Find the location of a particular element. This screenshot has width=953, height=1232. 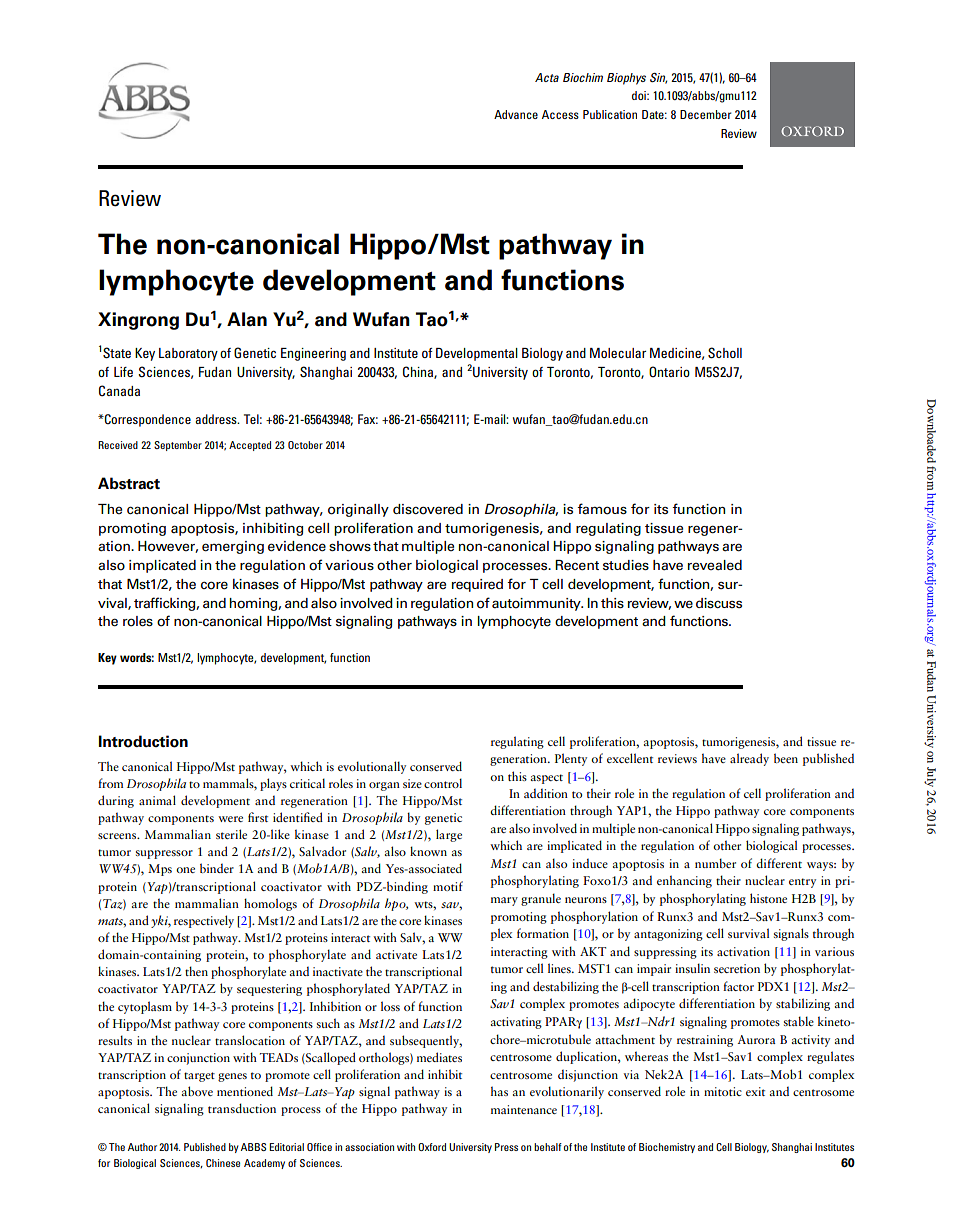

maintenance is located at coordinates (524, 1109).
